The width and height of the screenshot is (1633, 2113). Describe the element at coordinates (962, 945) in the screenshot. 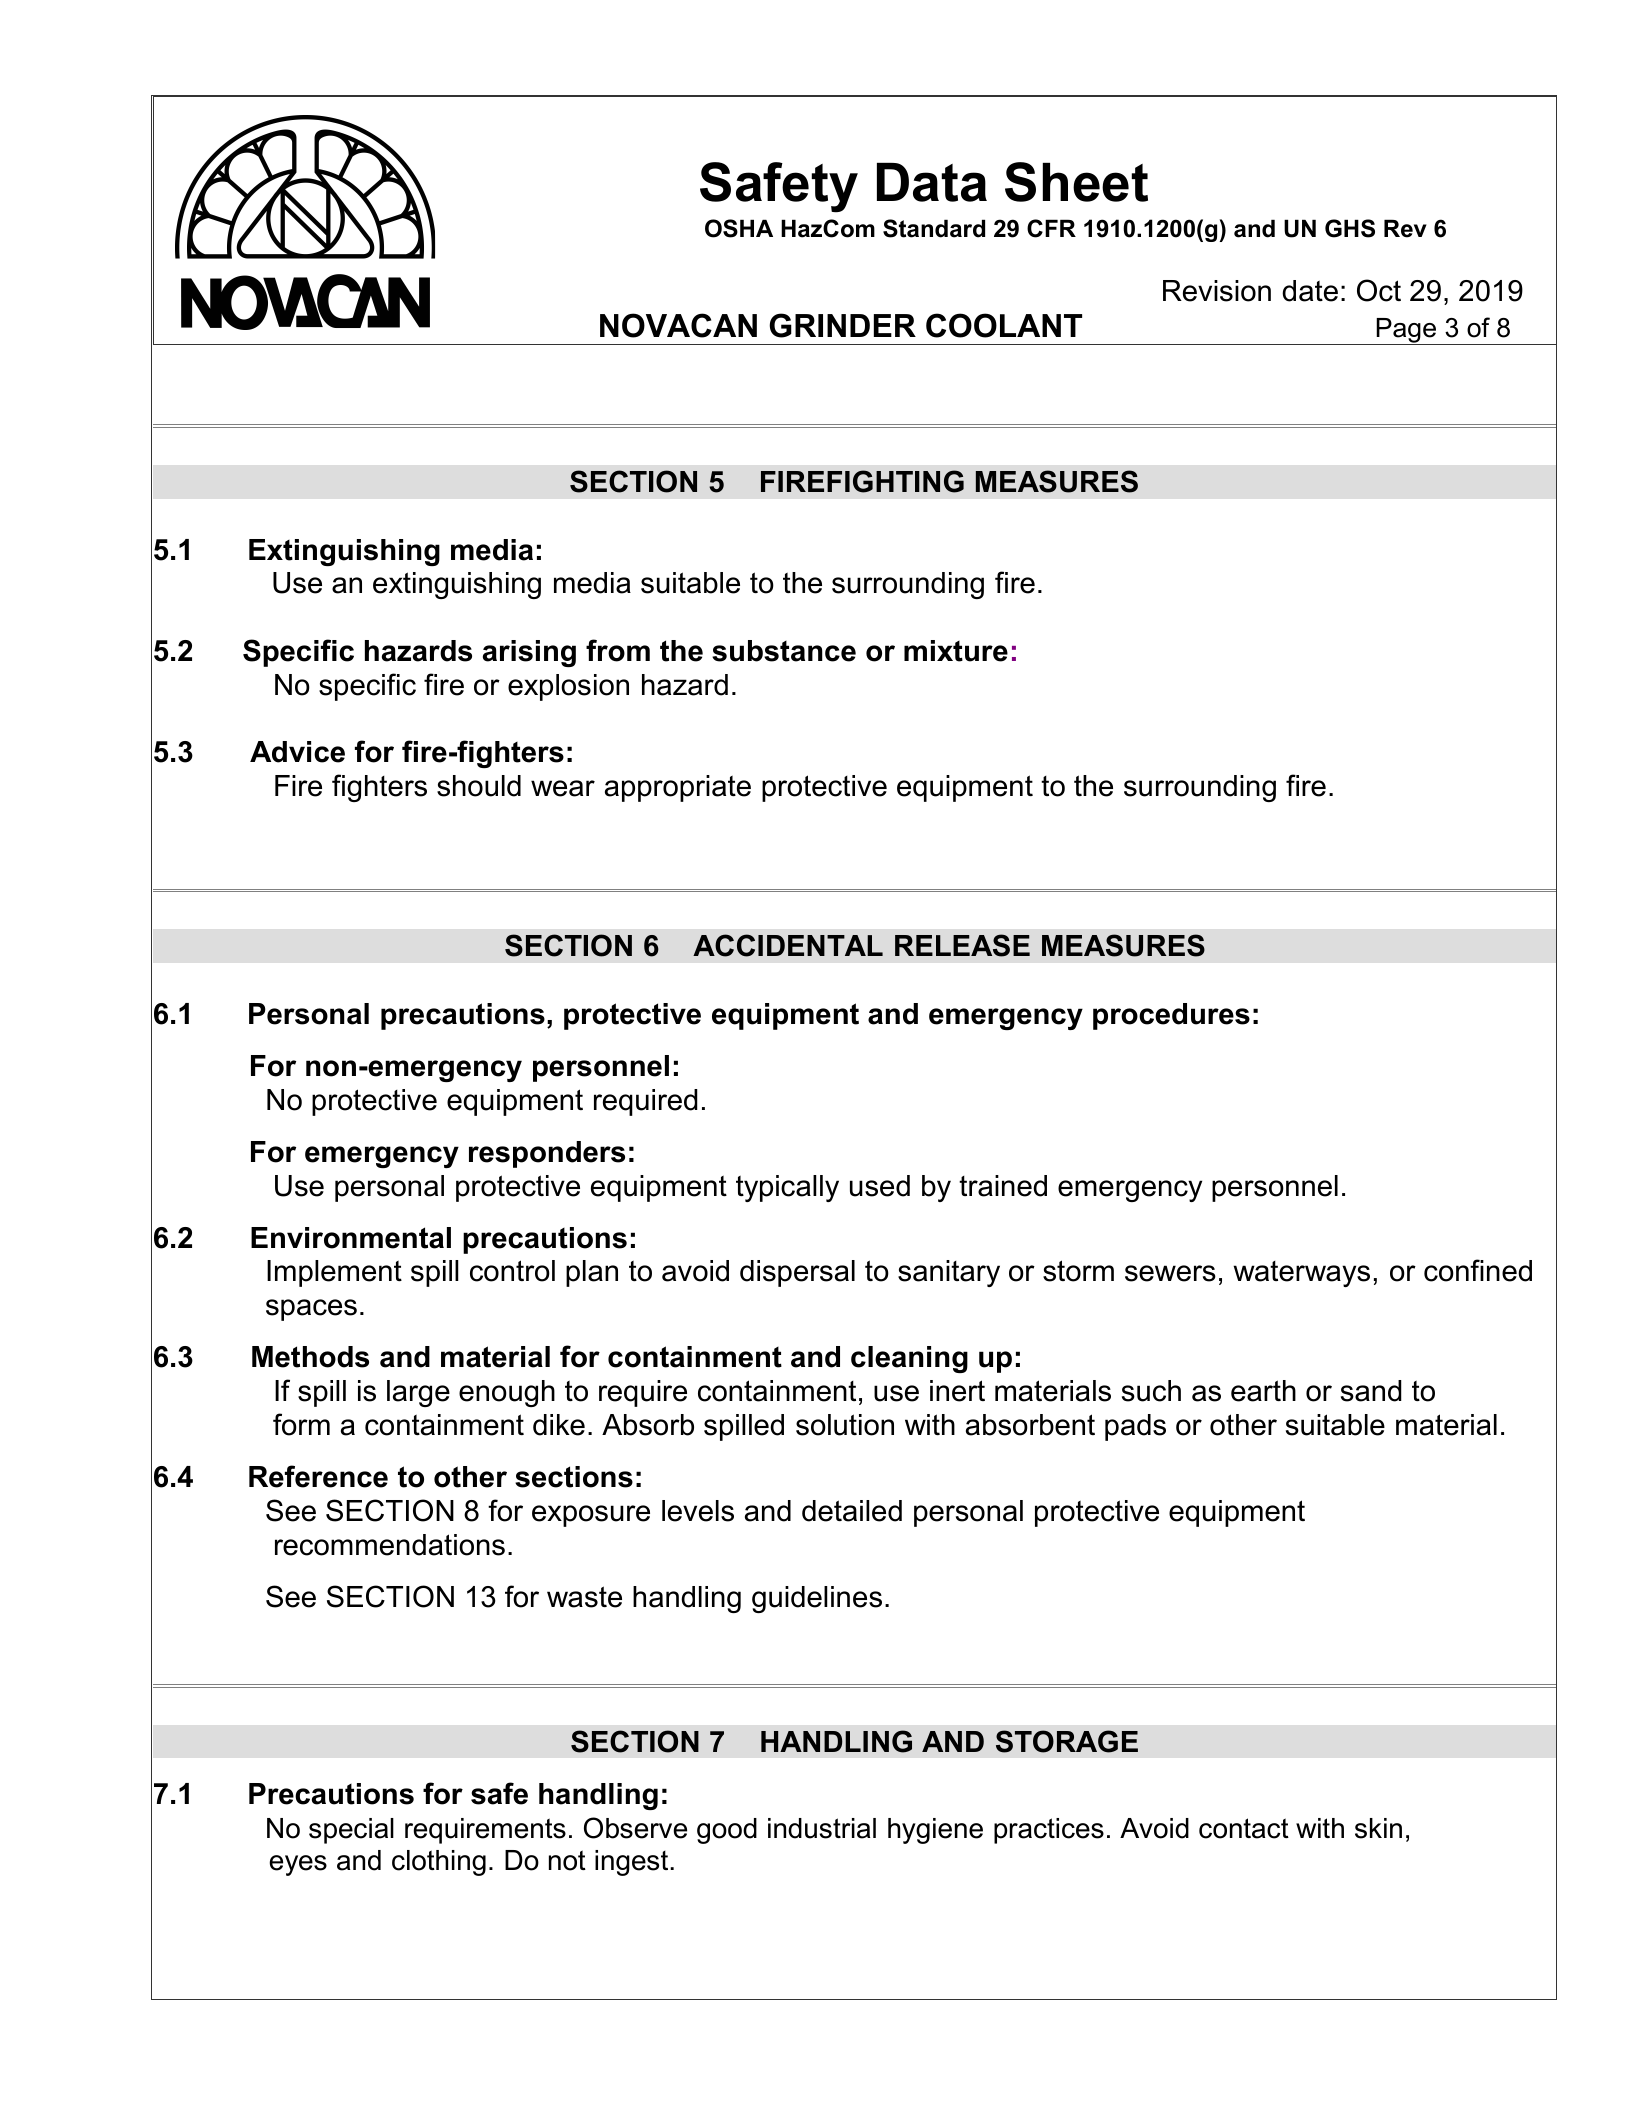

I see `RELEASE` at that location.
